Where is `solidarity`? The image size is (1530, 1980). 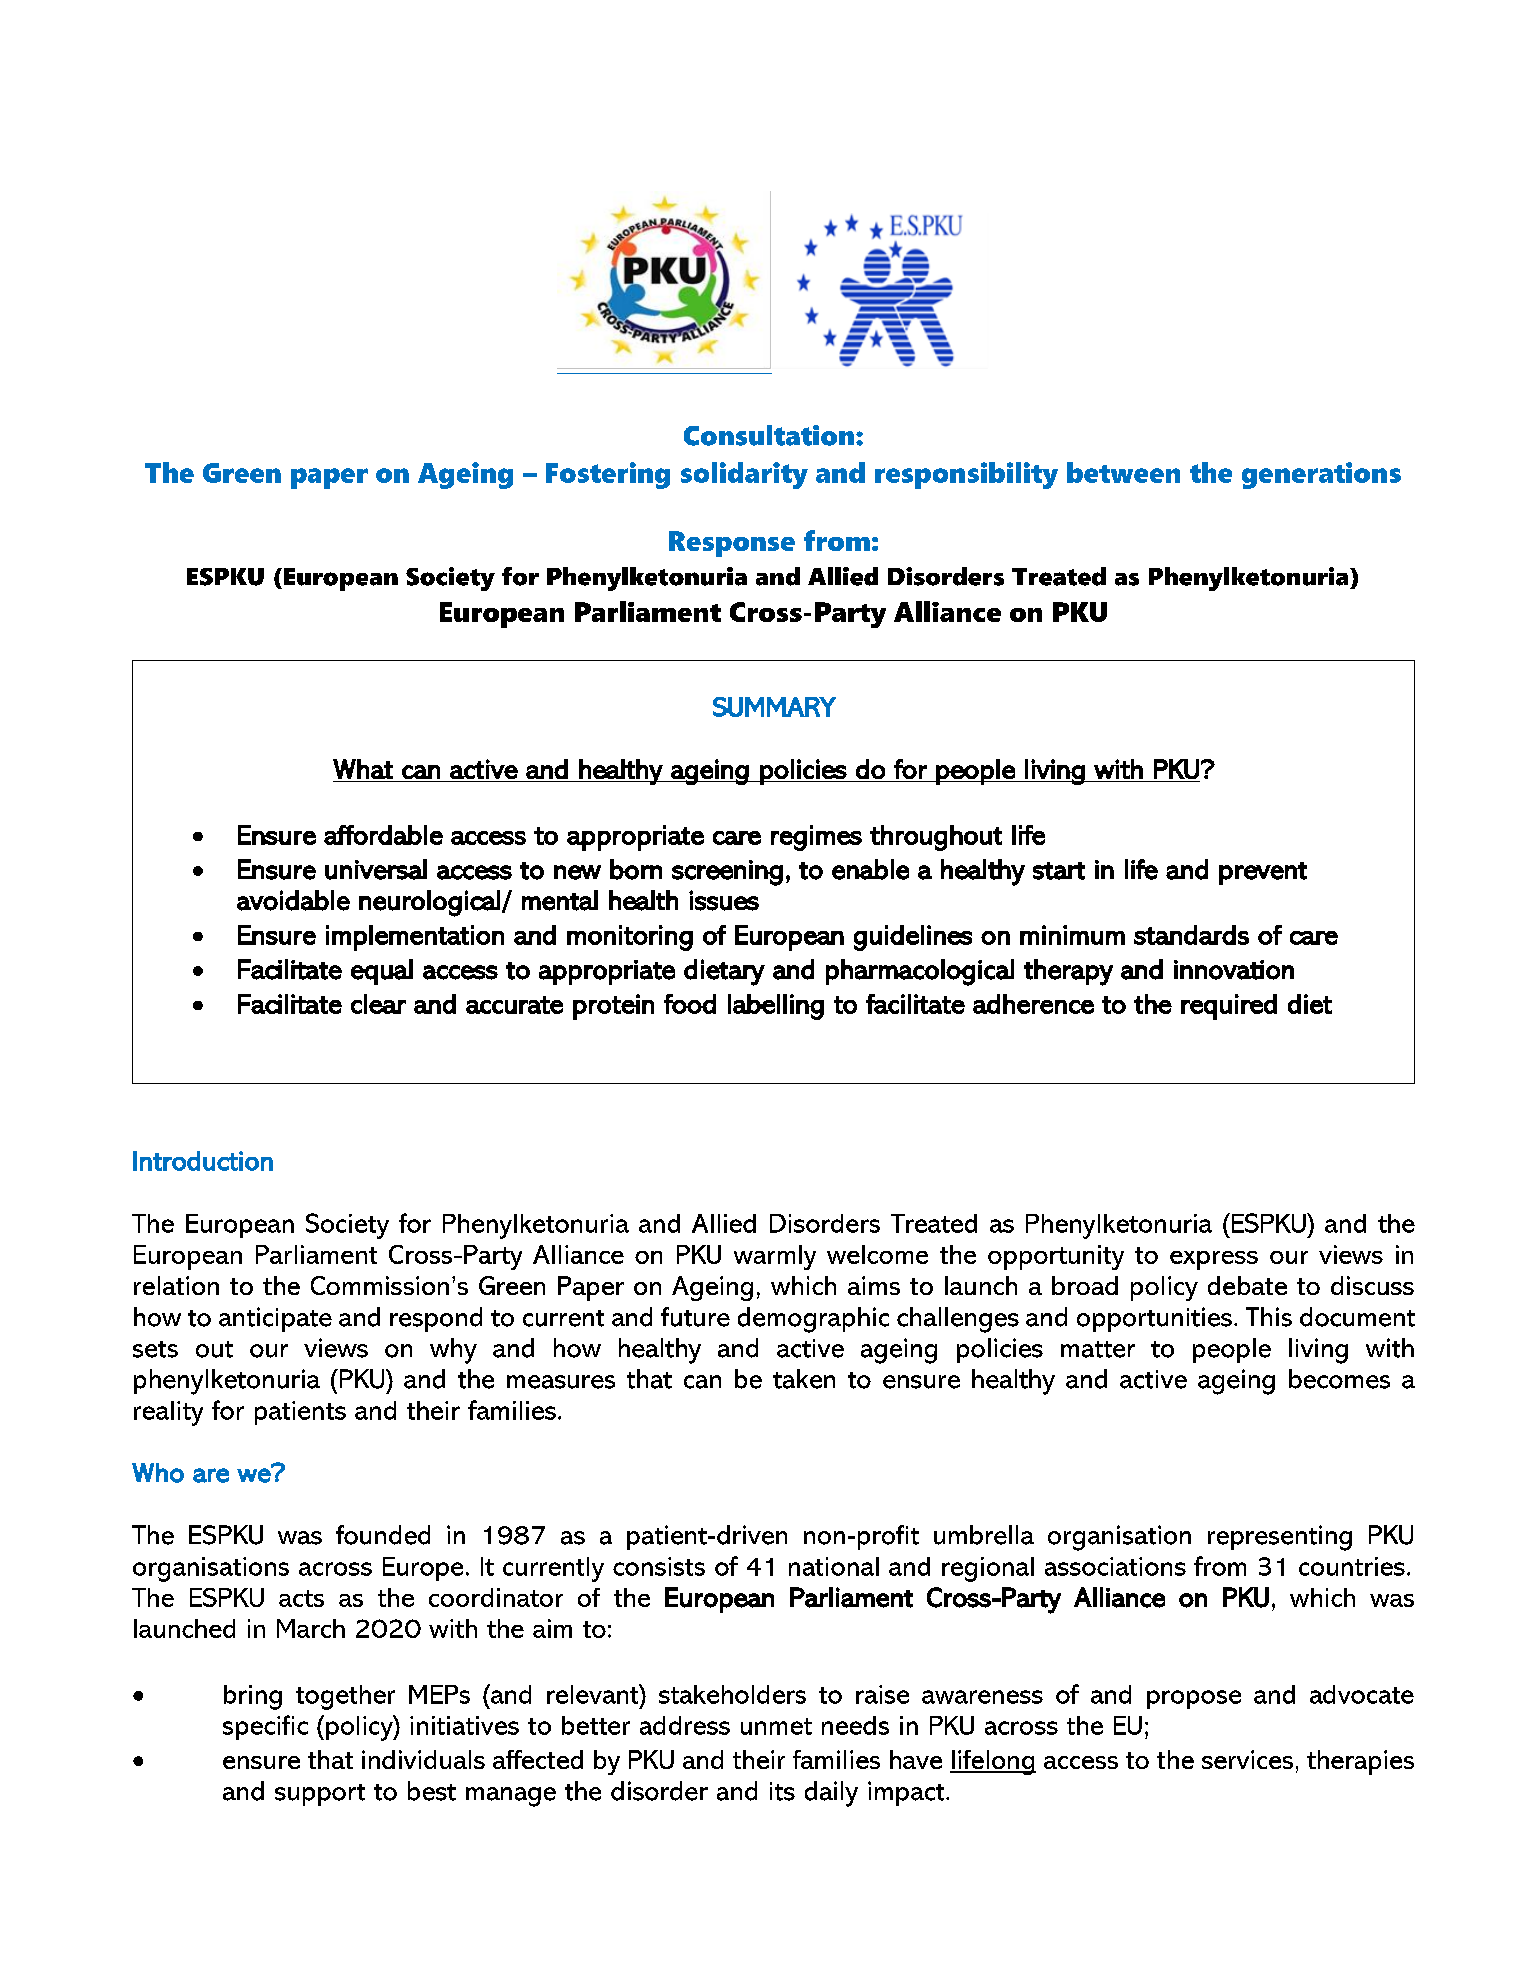 solidarity is located at coordinates (744, 475).
